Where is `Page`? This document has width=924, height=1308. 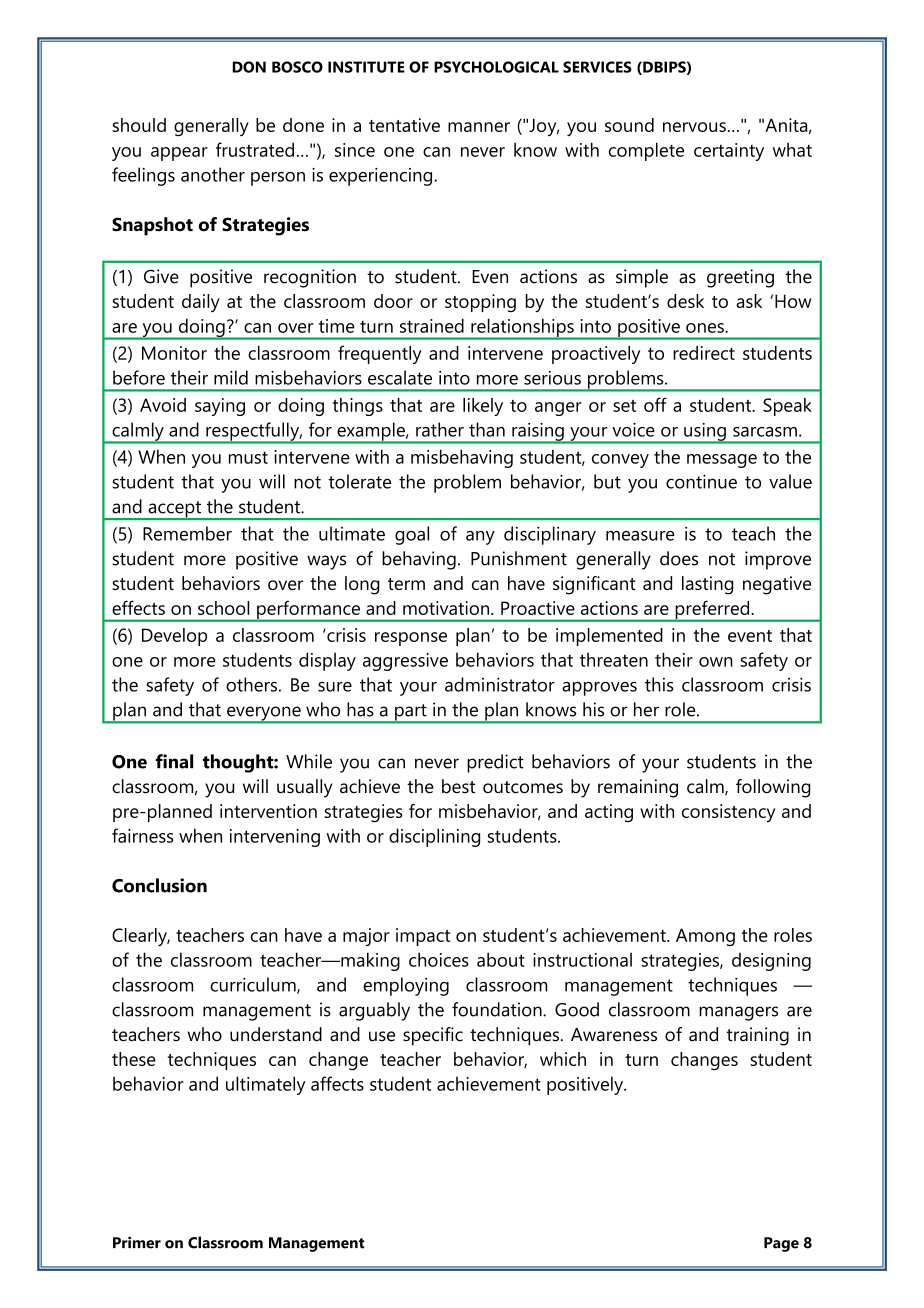 Page is located at coordinates (781, 1244).
